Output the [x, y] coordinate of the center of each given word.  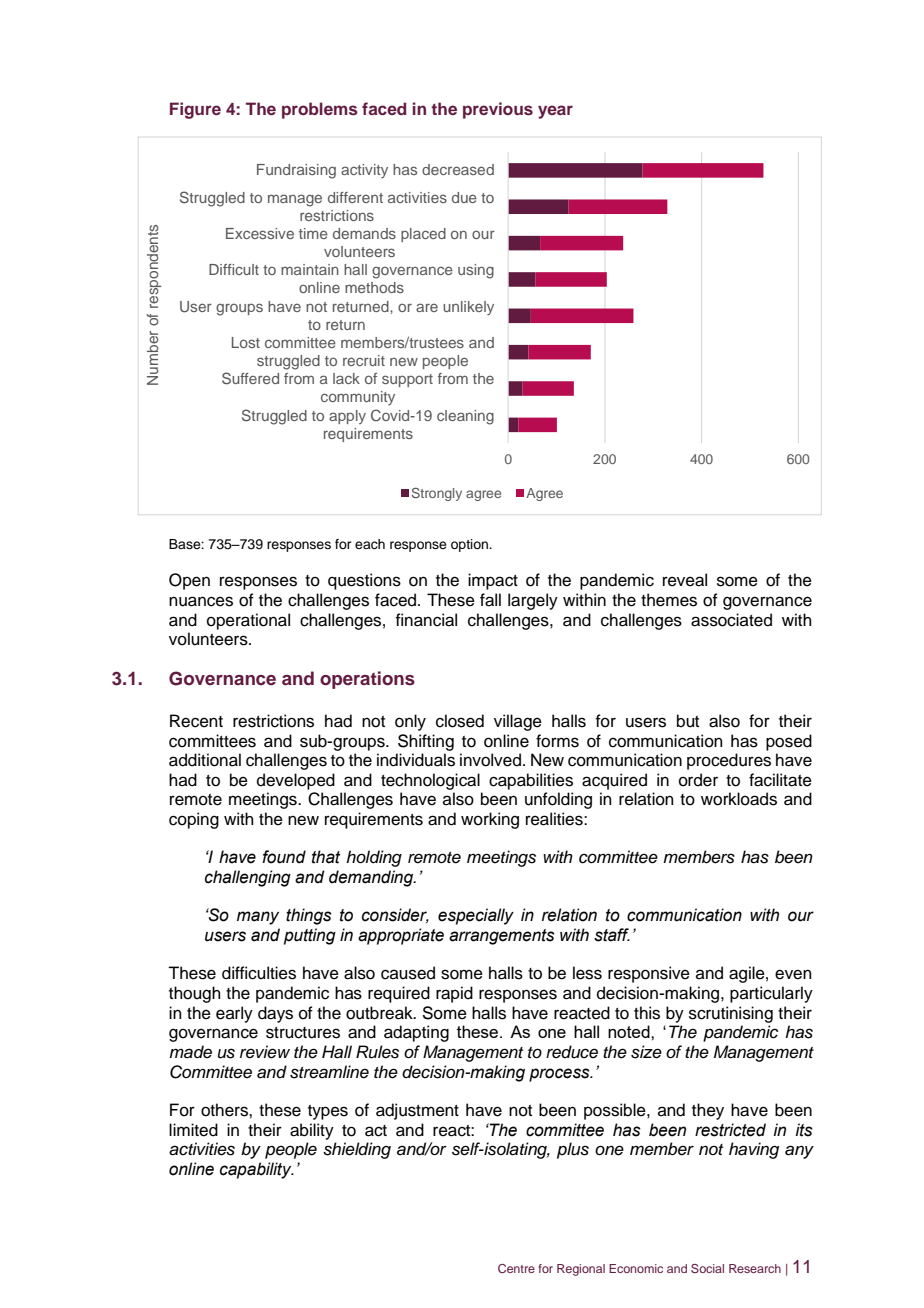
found [284, 857]
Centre [516, 1268]
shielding [357, 1150]
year [555, 112]
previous [498, 110]
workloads [739, 799]
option [470, 545]
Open [189, 581]
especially [476, 916]
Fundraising [296, 171]
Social [707, 1268]
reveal [685, 580]
